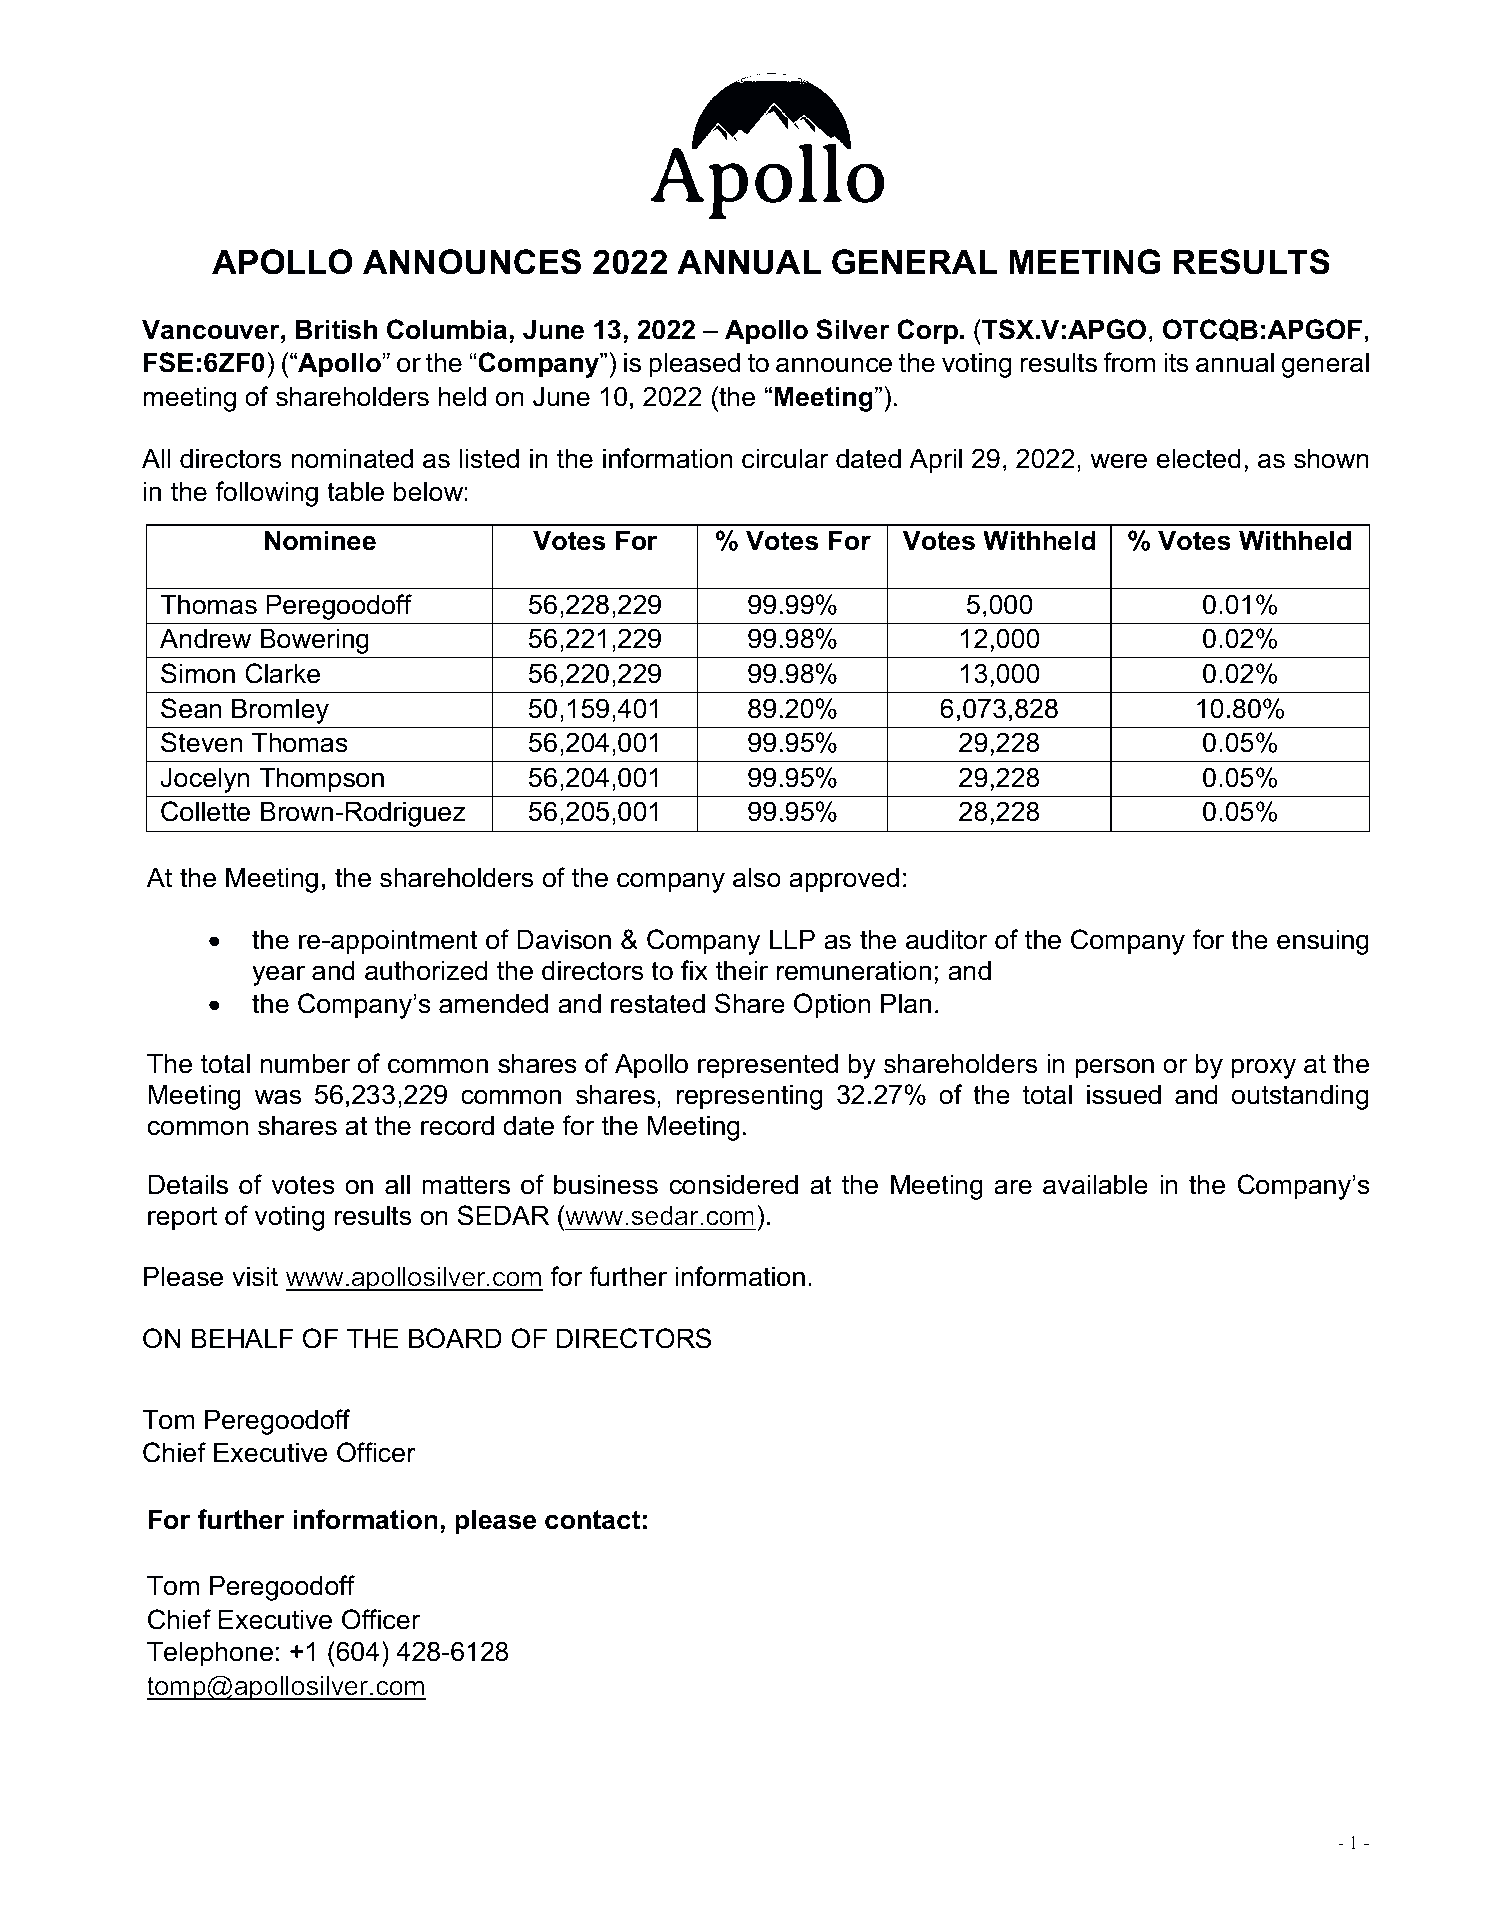 The width and height of the document is (1491, 1929). Describe the element at coordinates (321, 780) in the document. I see `Thompson` at that location.
